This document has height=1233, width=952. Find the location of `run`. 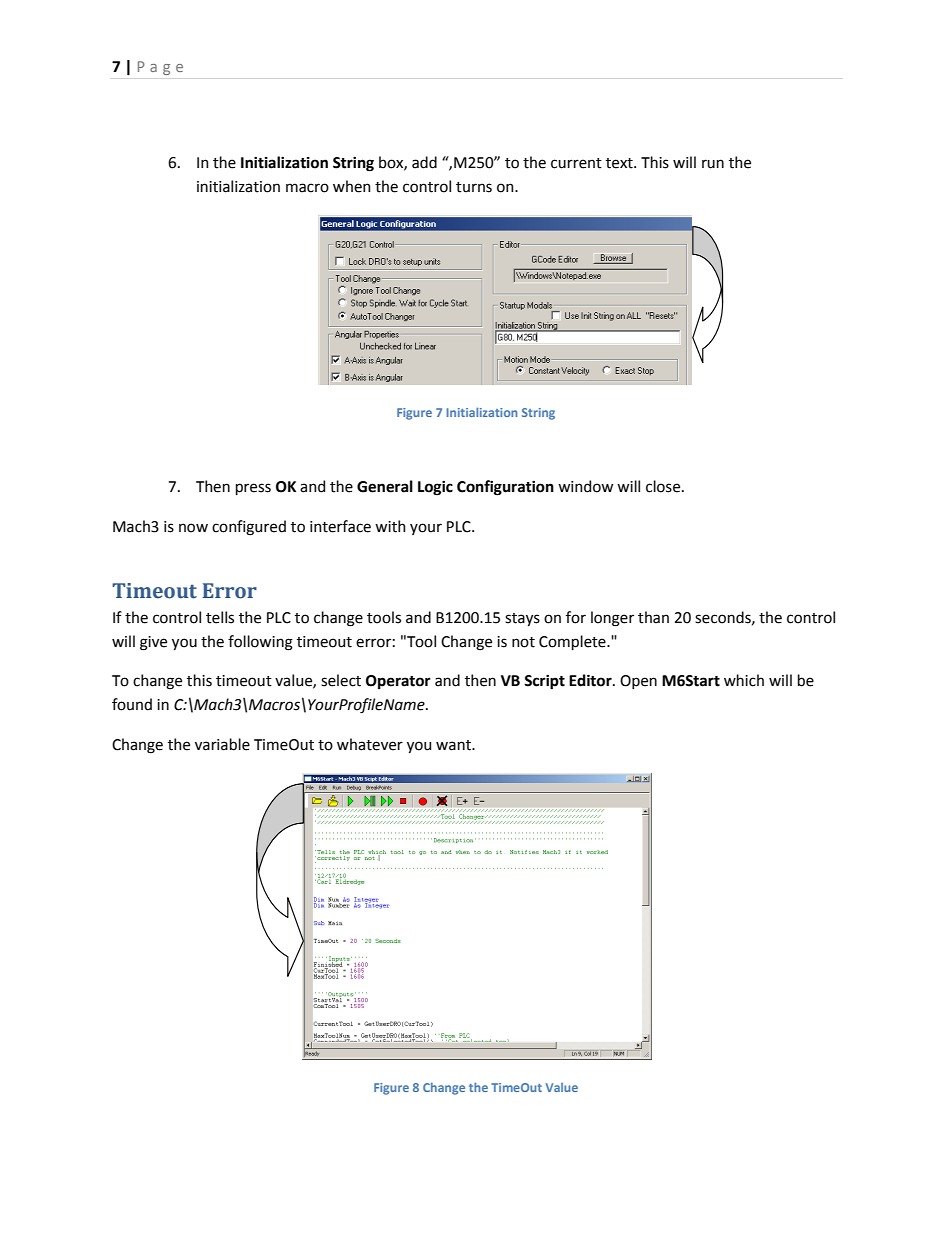

run is located at coordinates (713, 164).
